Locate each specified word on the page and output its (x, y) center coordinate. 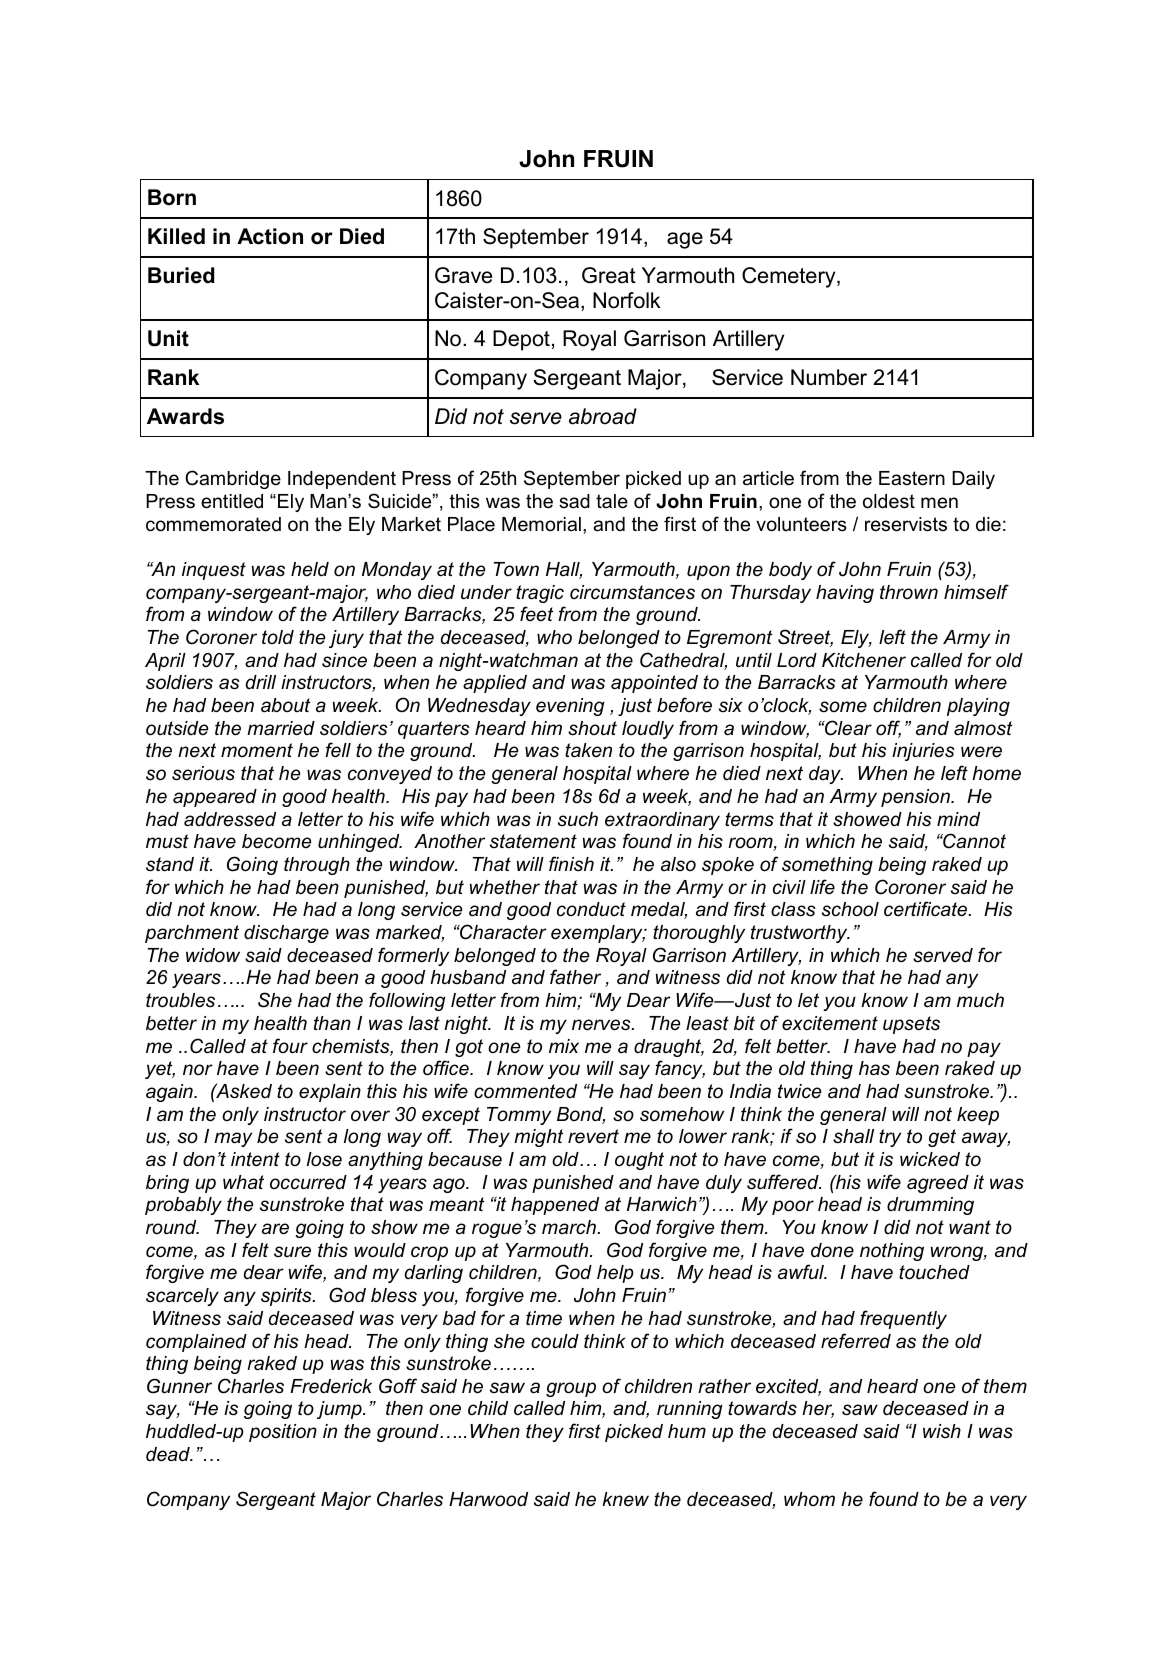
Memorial (541, 524)
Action (270, 236)
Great (609, 275)
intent (255, 1159)
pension (916, 798)
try (890, 1138)
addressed (230, 819)
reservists (906, 524)
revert (593, 1136)
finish (571, 864)
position (283, 1433)
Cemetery (790, 277)
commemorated (213, 524)
